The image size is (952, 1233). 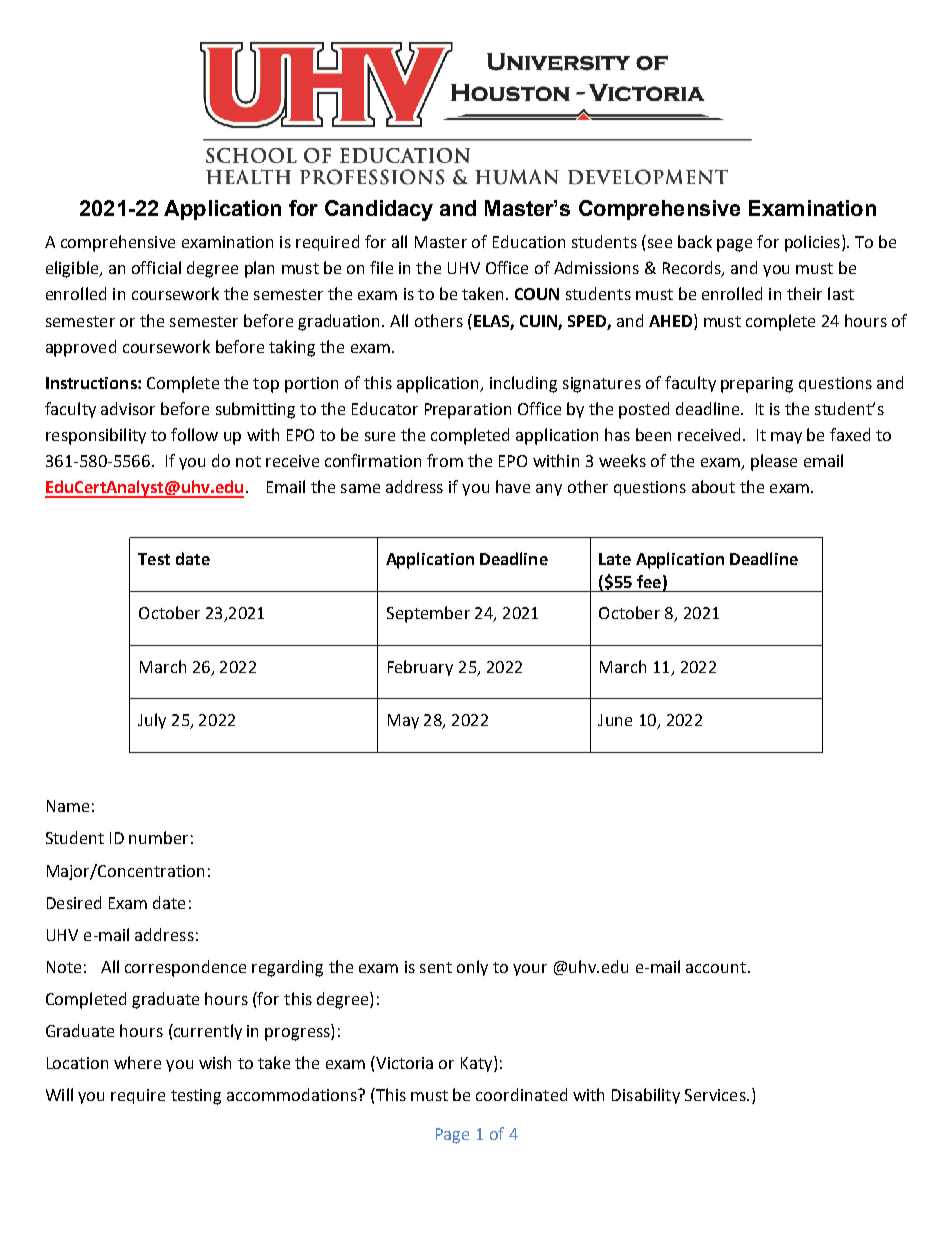 What do you see at coordinates (74, 902) in the screenshot?
I see `Desired` at bounding box center [74, 902].
